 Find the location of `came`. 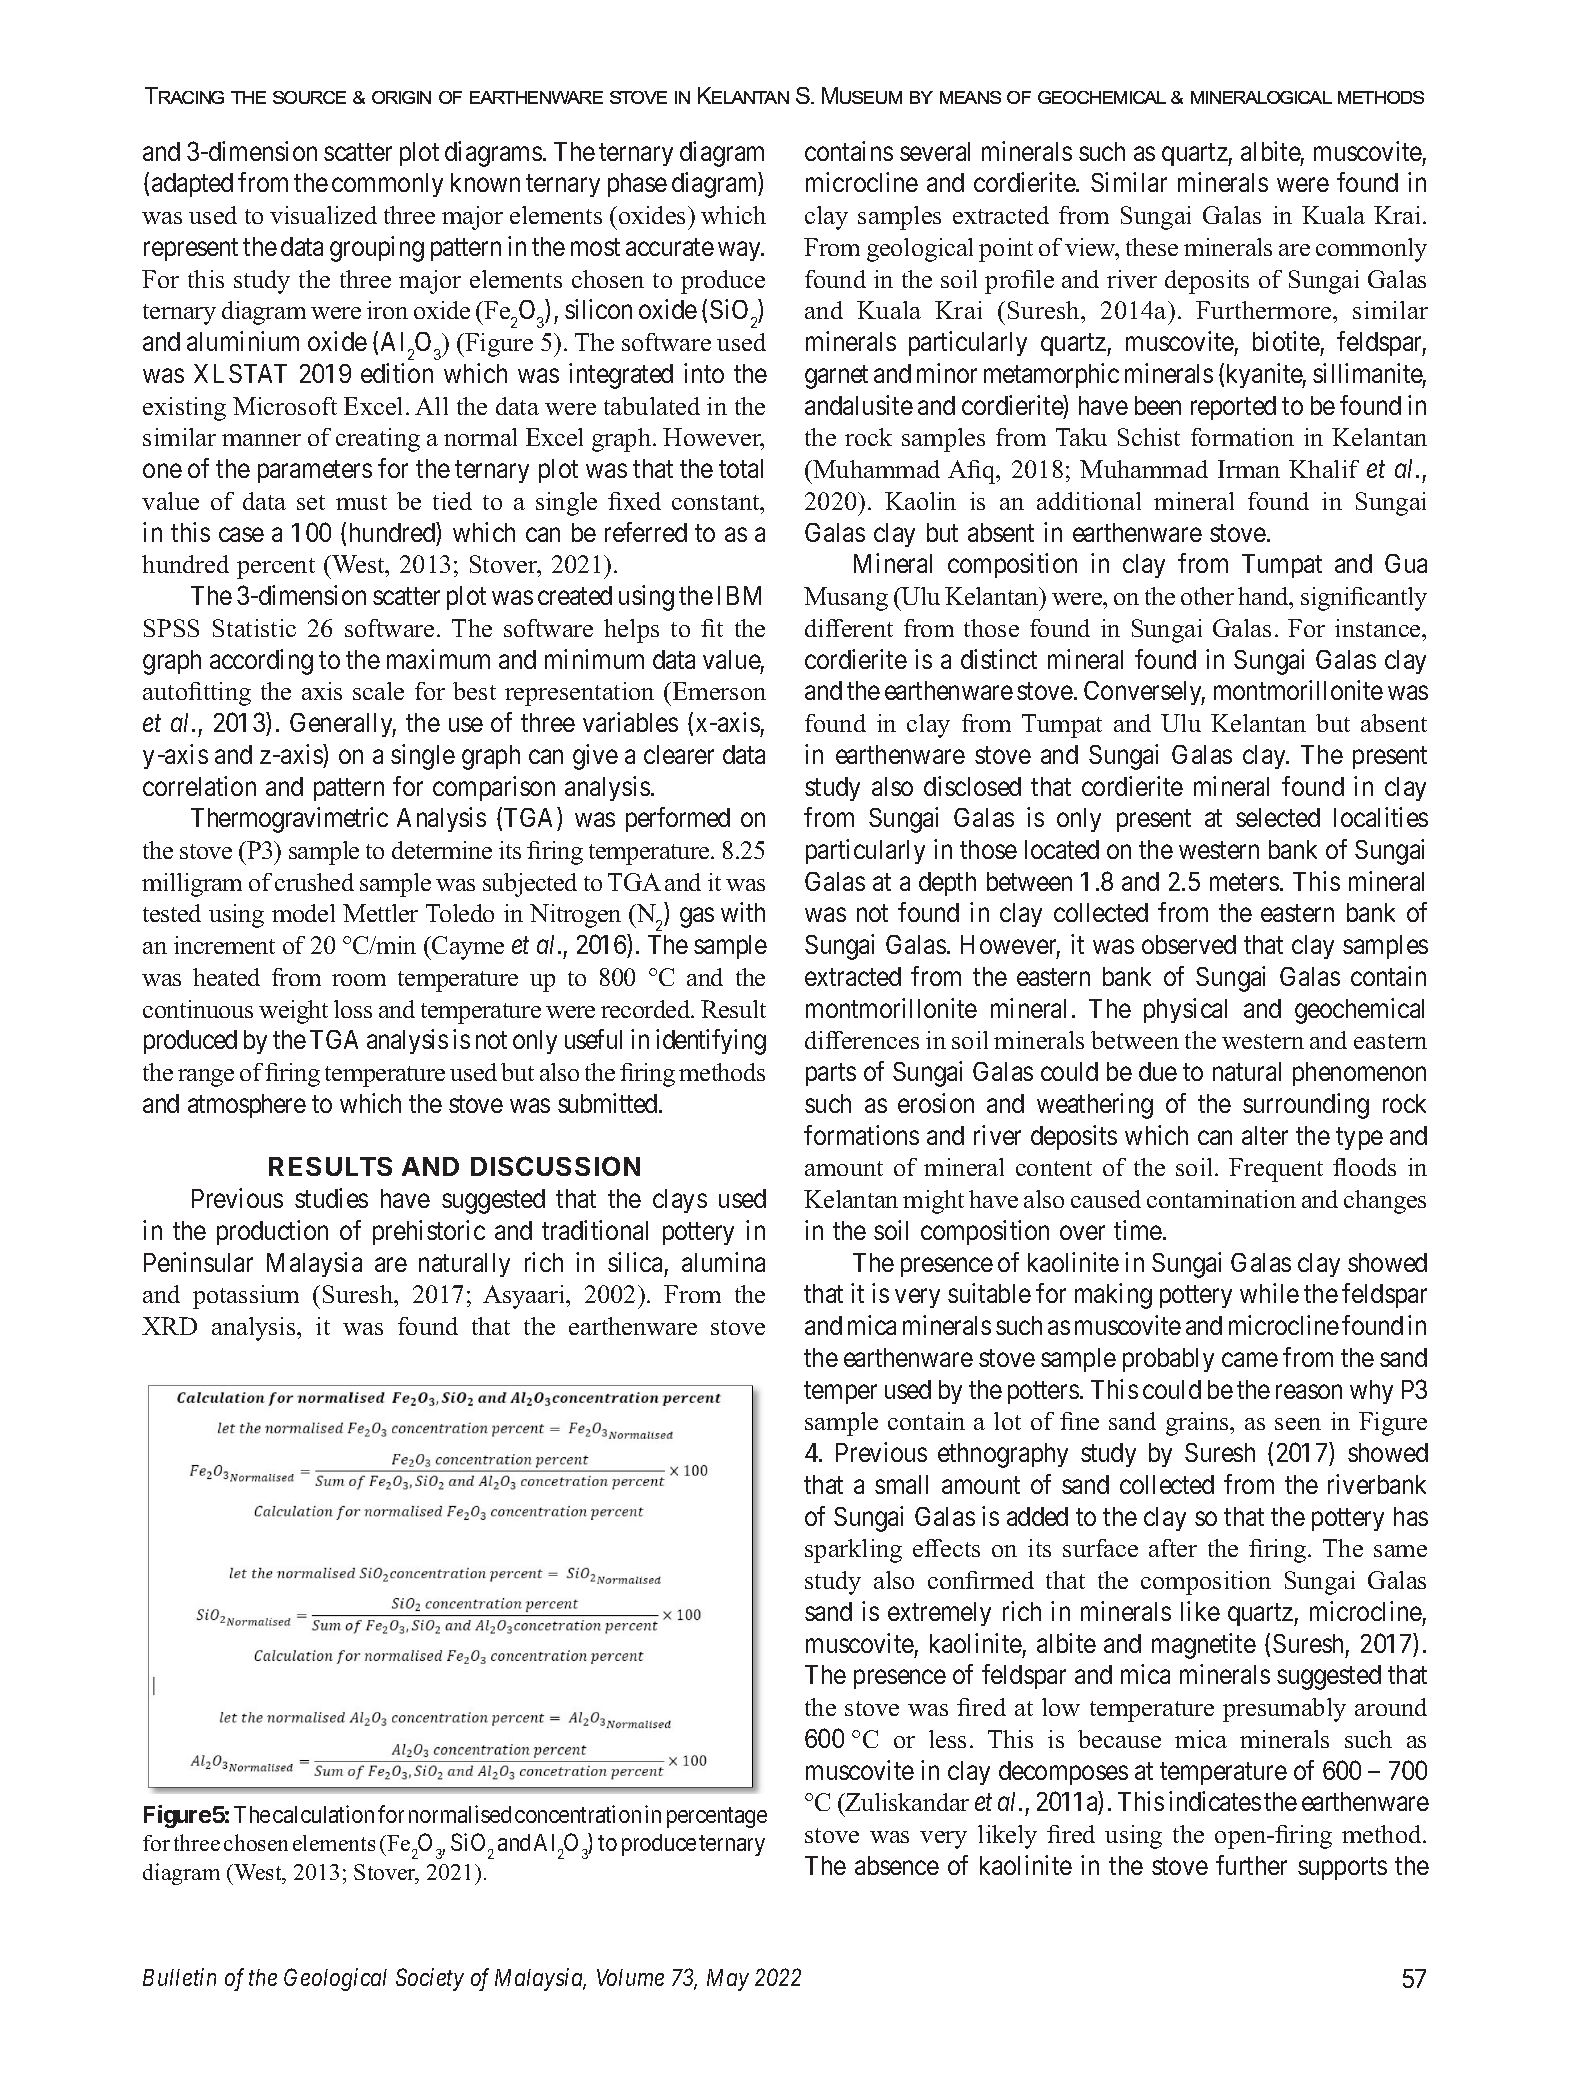

came is located at coordinates (1250, 1360).
